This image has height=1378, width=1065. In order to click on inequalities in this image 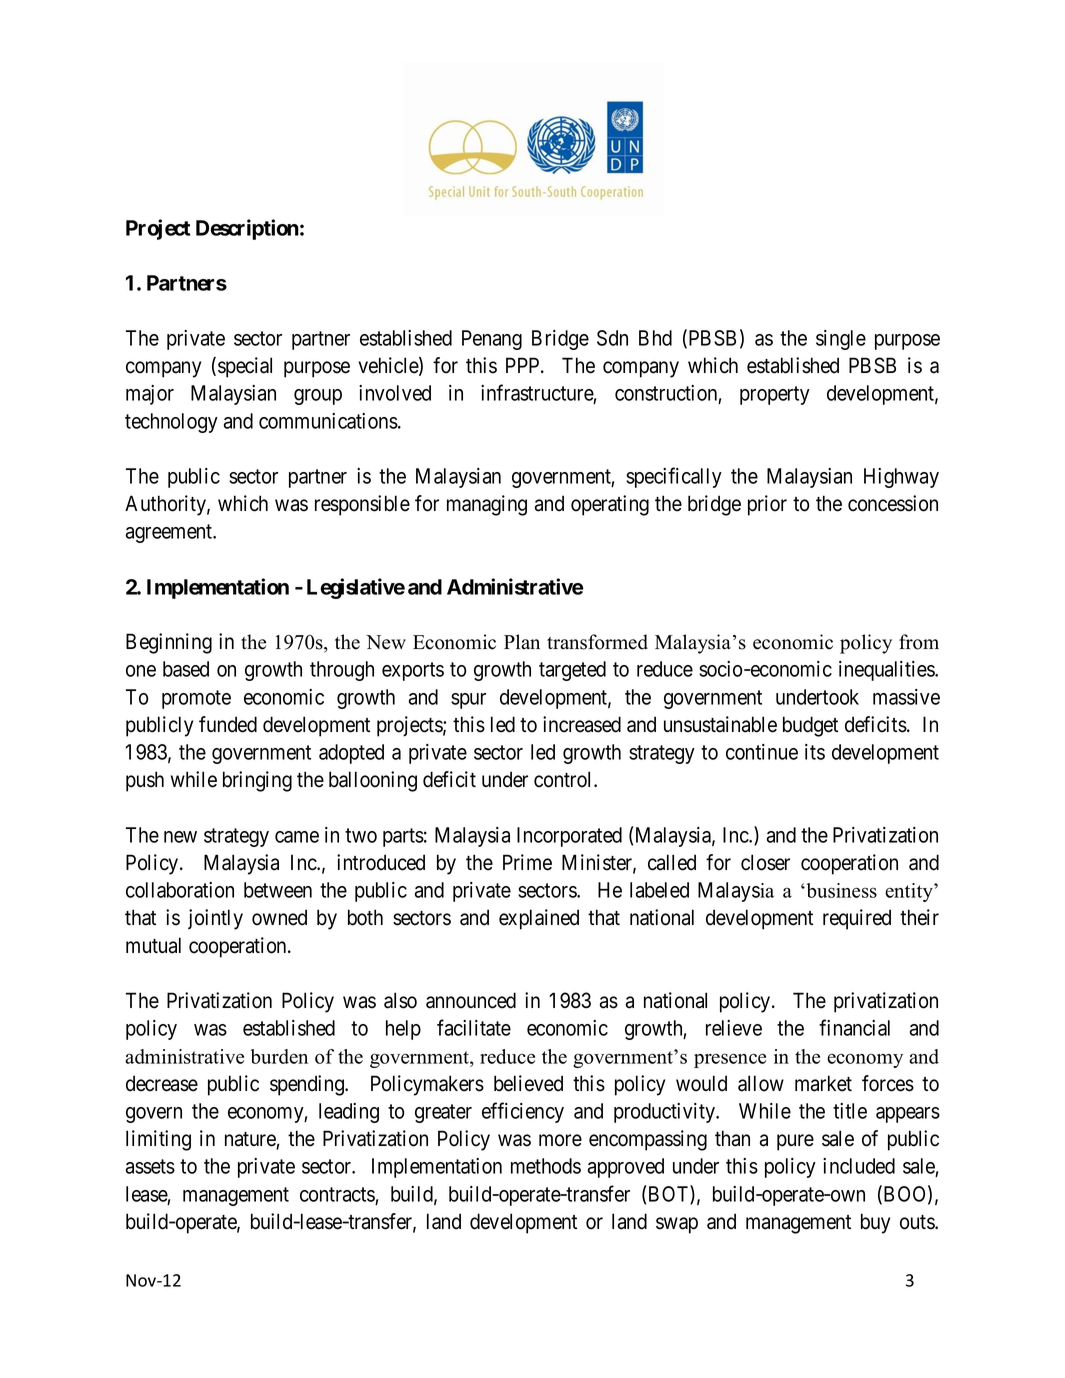, I will do `click(887, 671)`.
